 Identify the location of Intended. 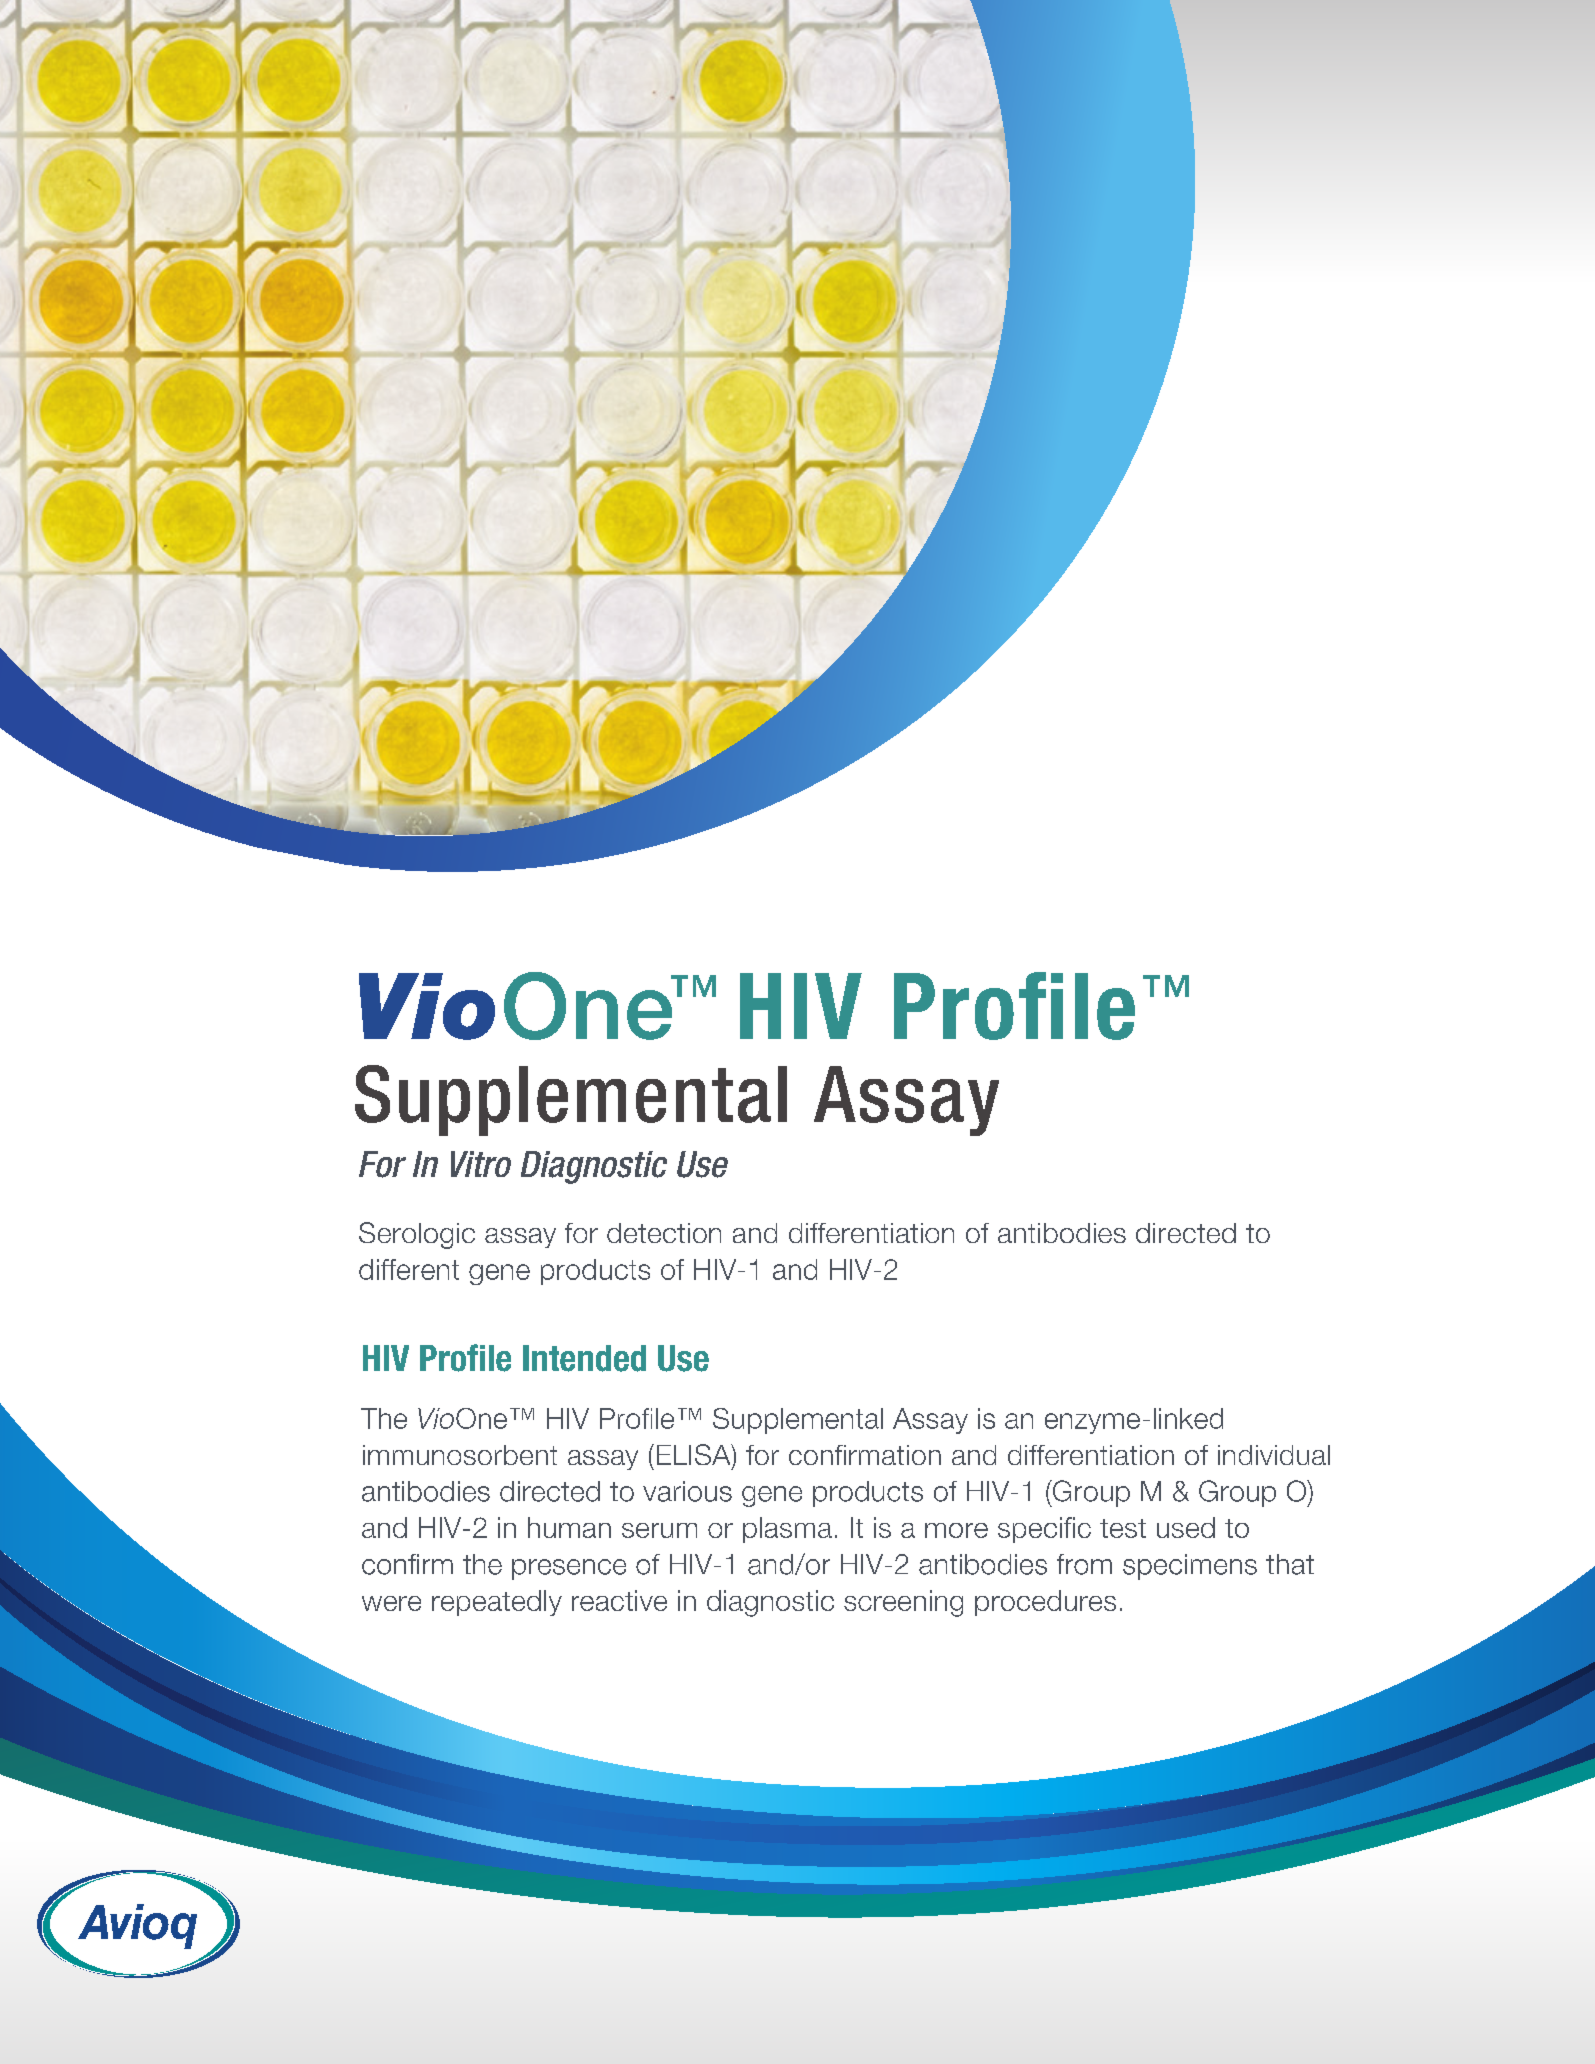
(584, 1358).
